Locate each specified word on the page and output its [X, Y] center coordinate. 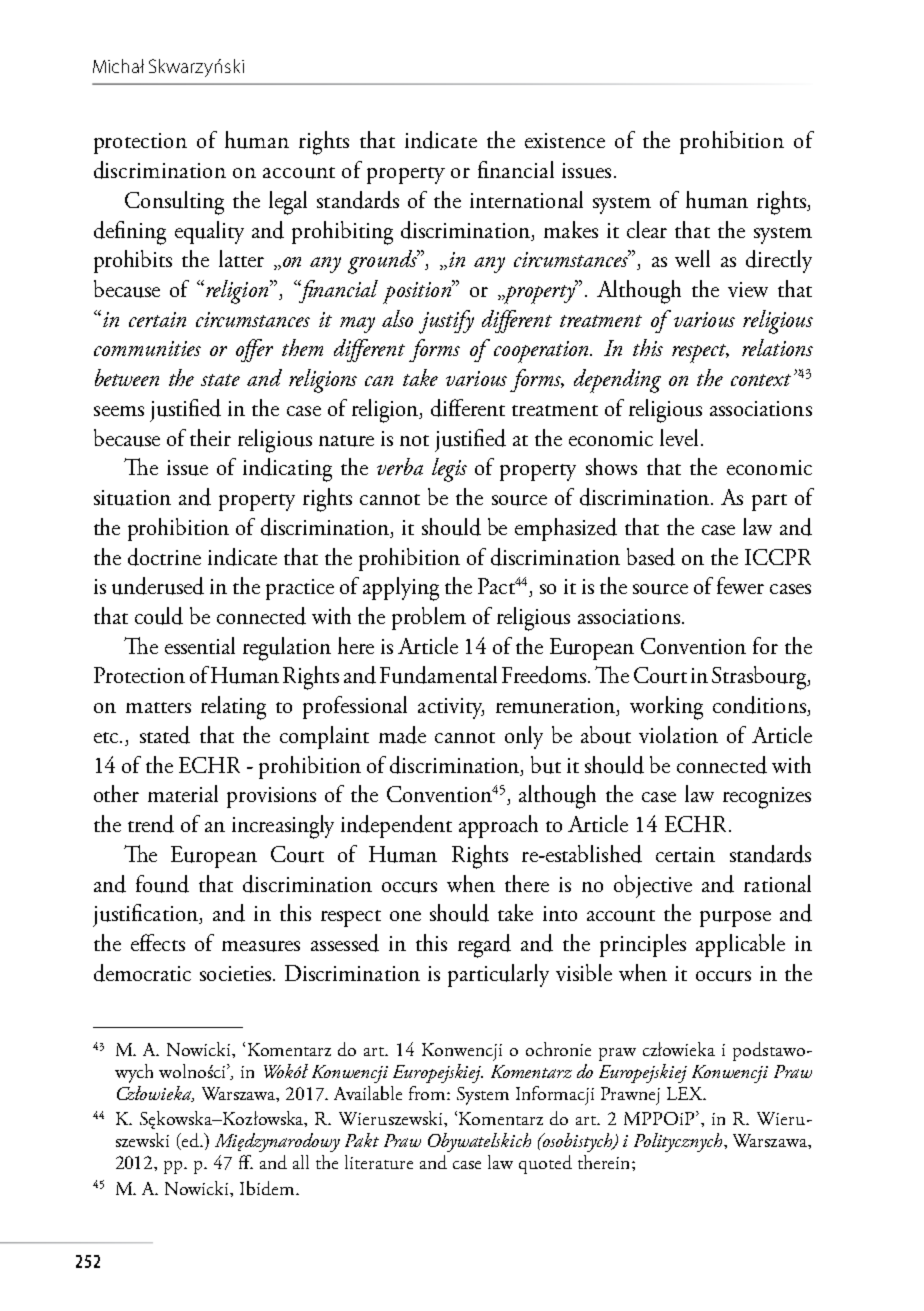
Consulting [174, 203]
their [210, 437]
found [162, 884]
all [301, 1162]
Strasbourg [760, 678]
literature [379, 1162]
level [679, 437]
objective [653, 886]
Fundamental [438, 675]
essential [200, 645]
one [405, 916]
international [526, 199]
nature [346, 441]
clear [647, 229]
